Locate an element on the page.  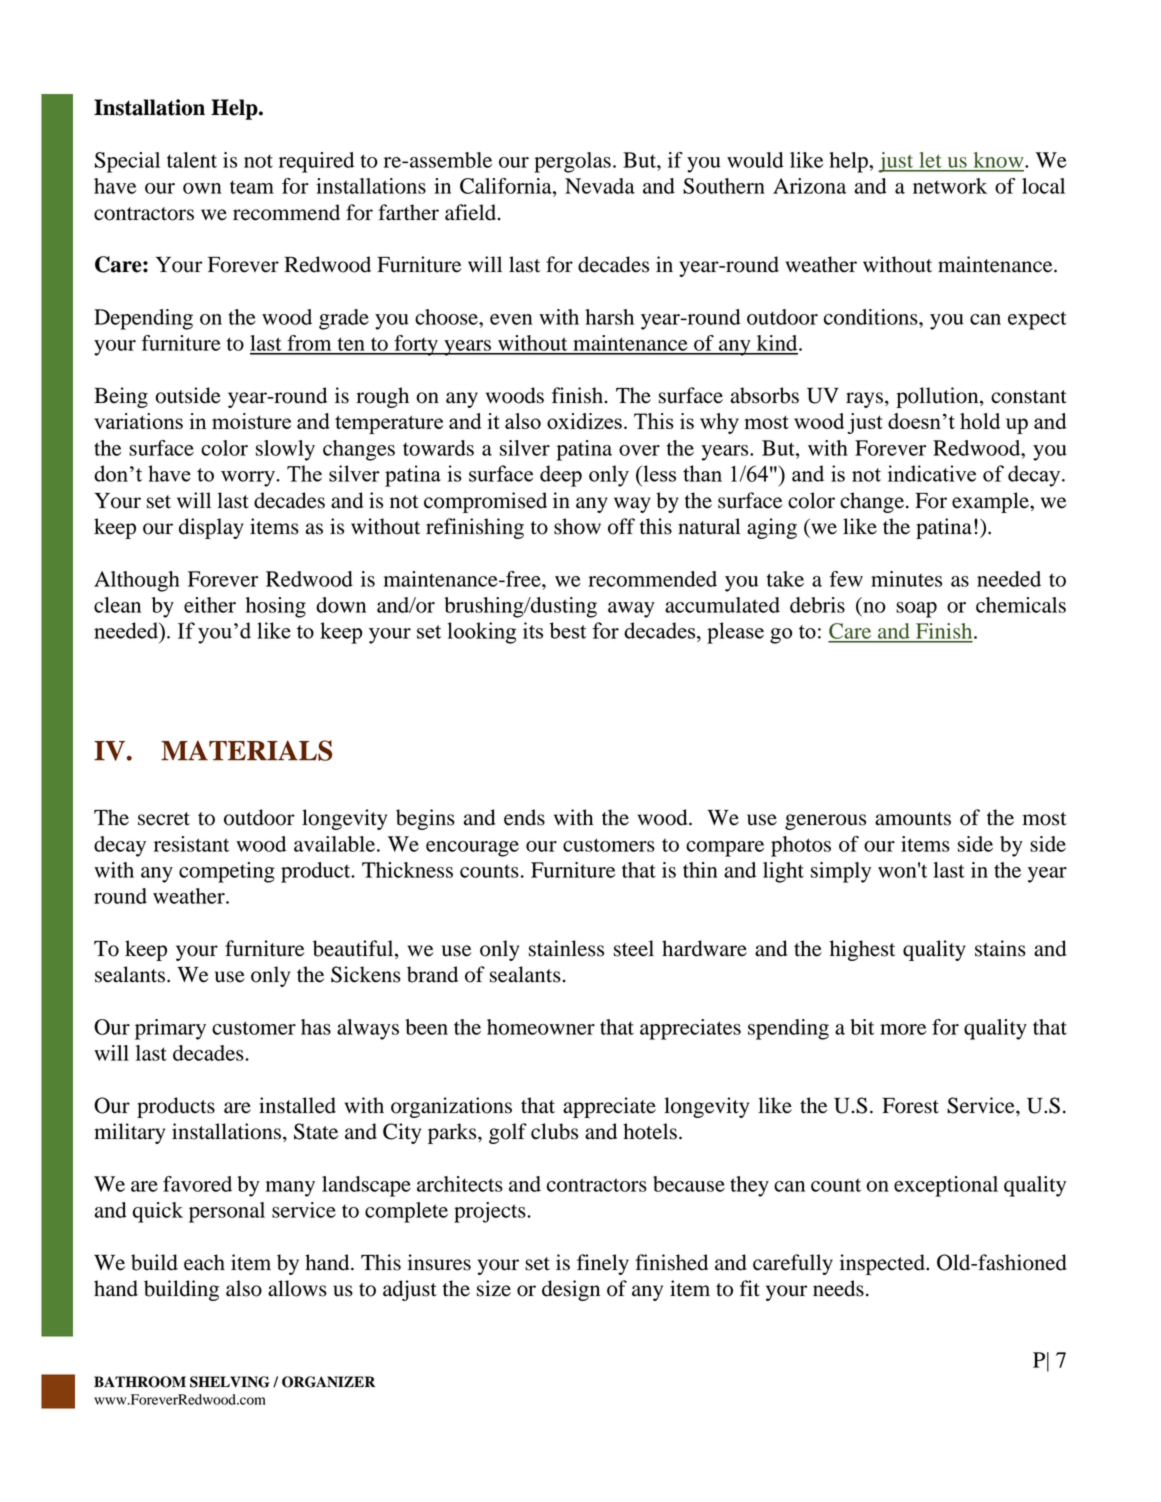
primary is located at coordinates (170, 1029).
